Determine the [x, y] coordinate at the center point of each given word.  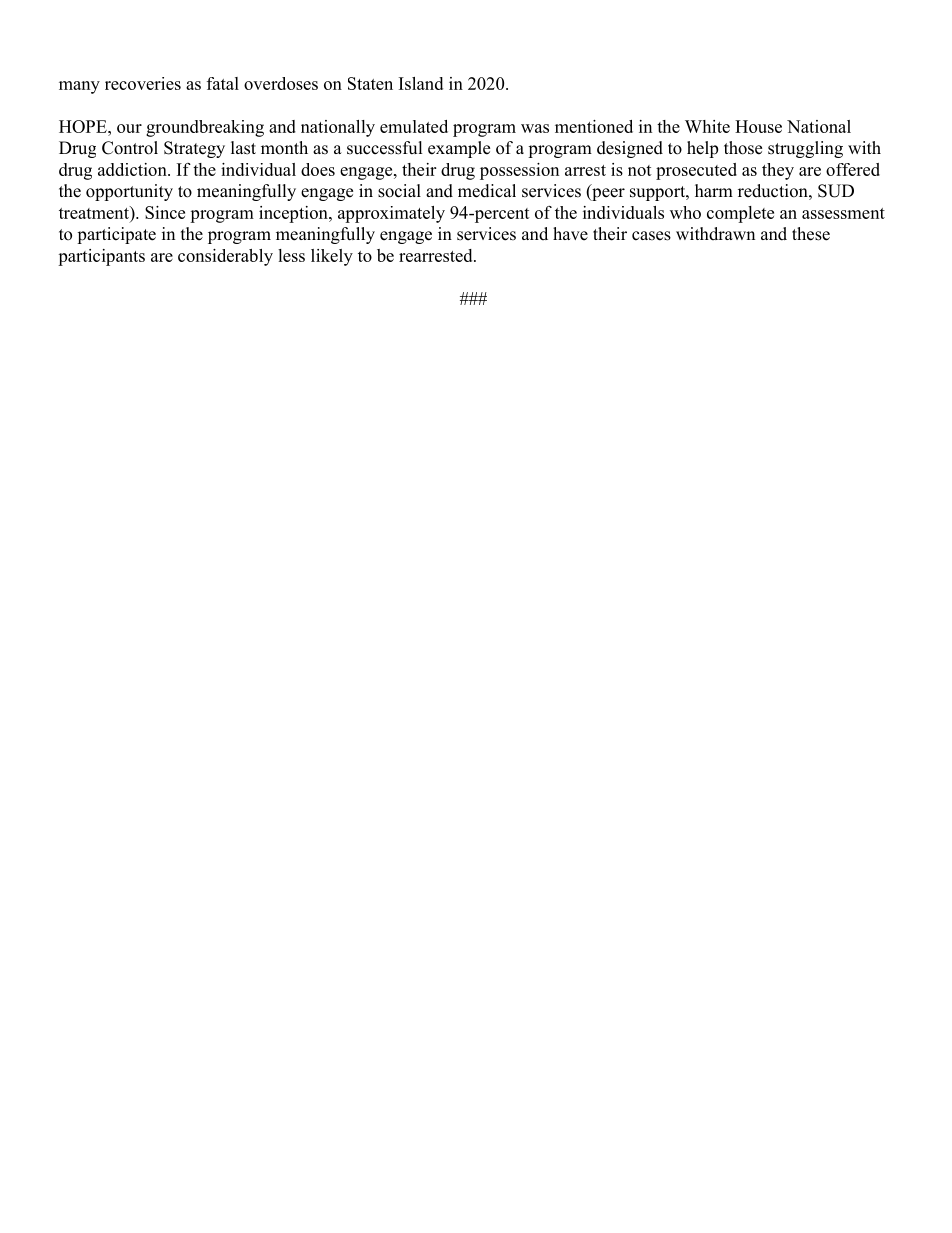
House [758, 126]
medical [487, 191]
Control [130, 148]
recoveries [143, 83]
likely [332, 257]
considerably [225, 257]
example [459, 149]
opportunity [129, 192]
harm [714, 190]
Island [421, 83]
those [743, 148]
